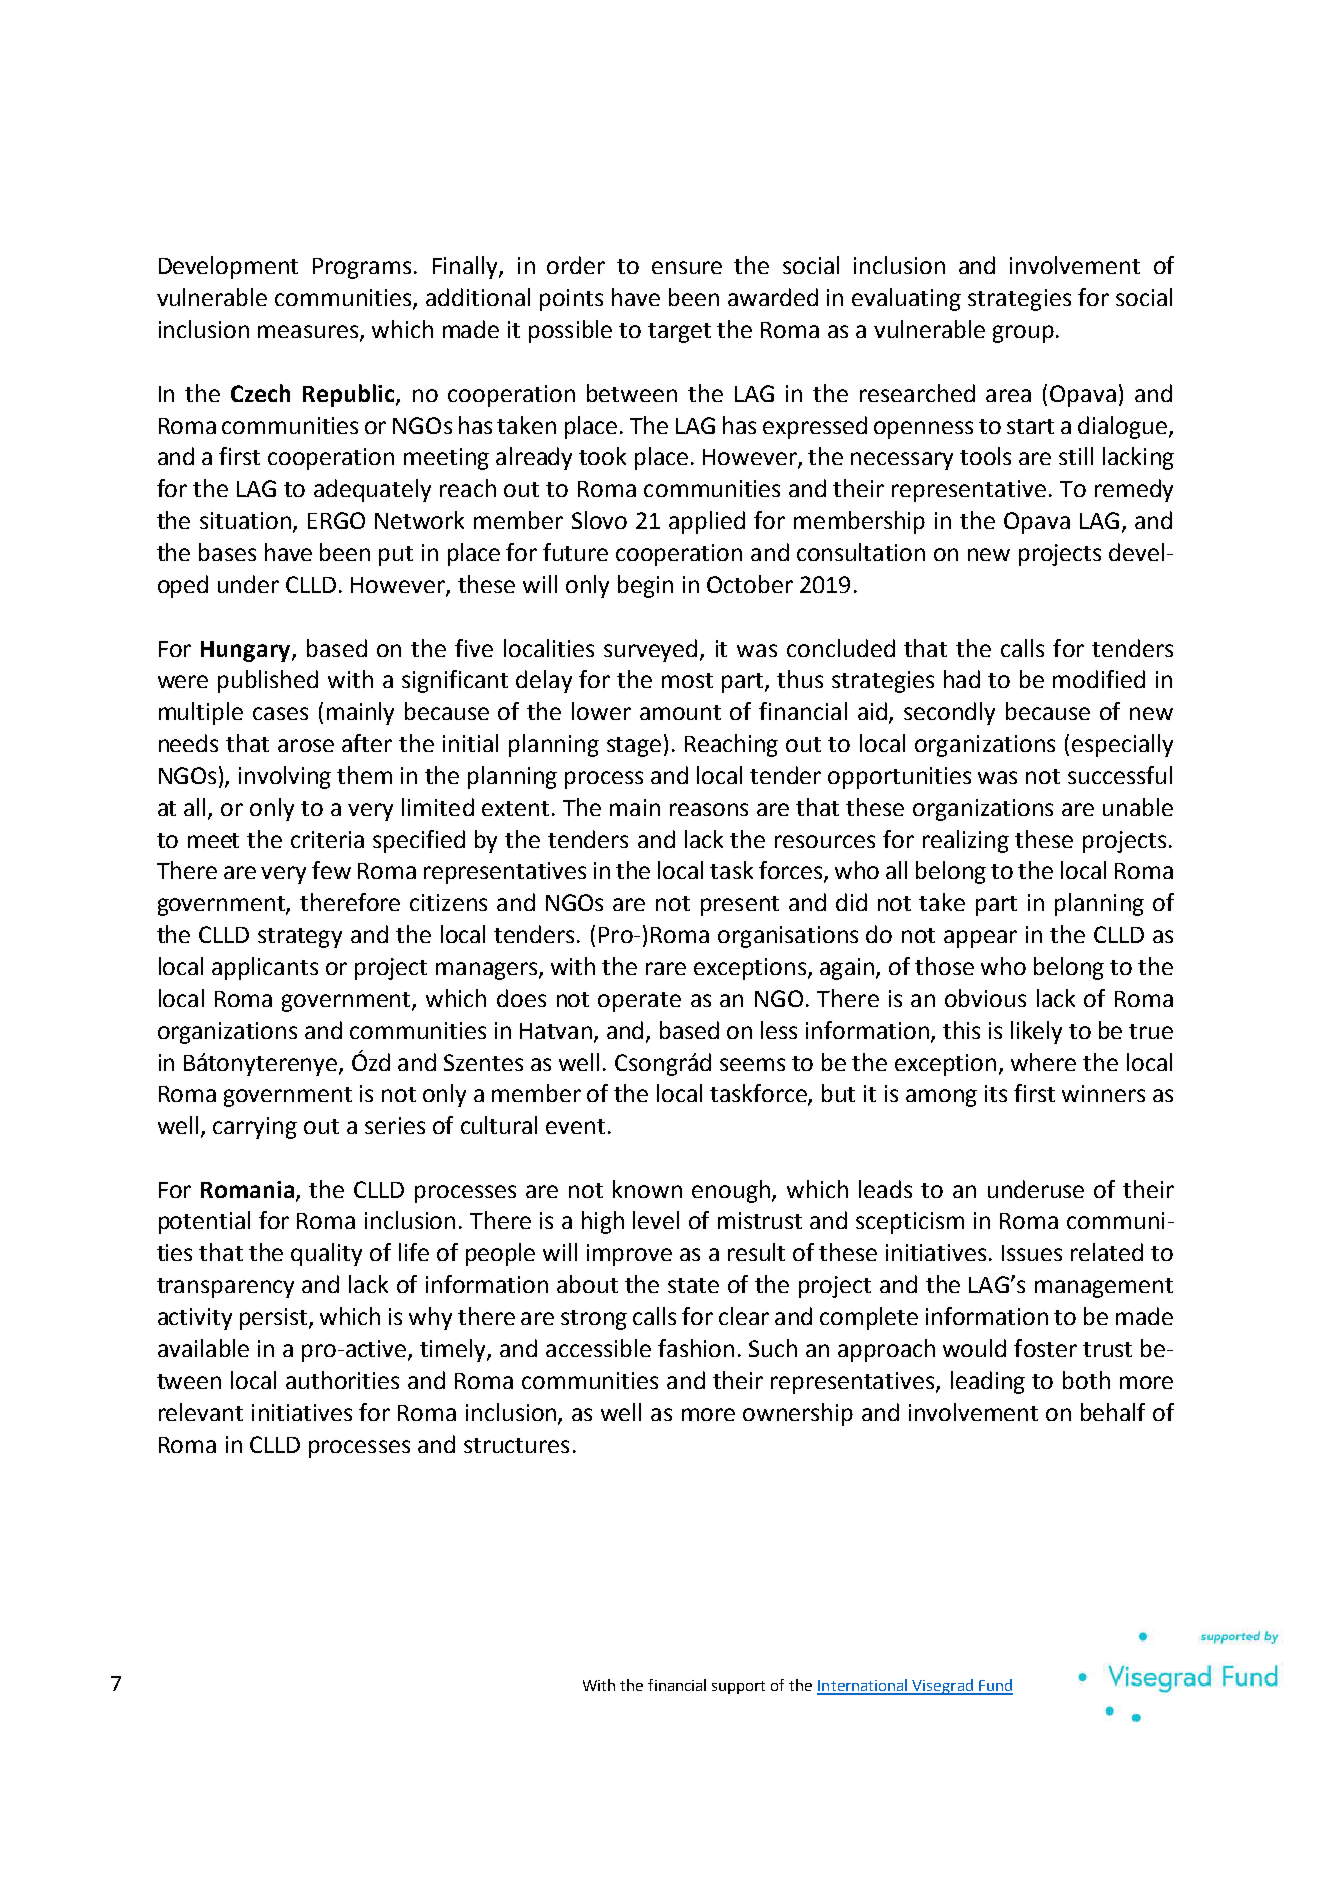  I want to click on relevant, so click(201, 1412).
